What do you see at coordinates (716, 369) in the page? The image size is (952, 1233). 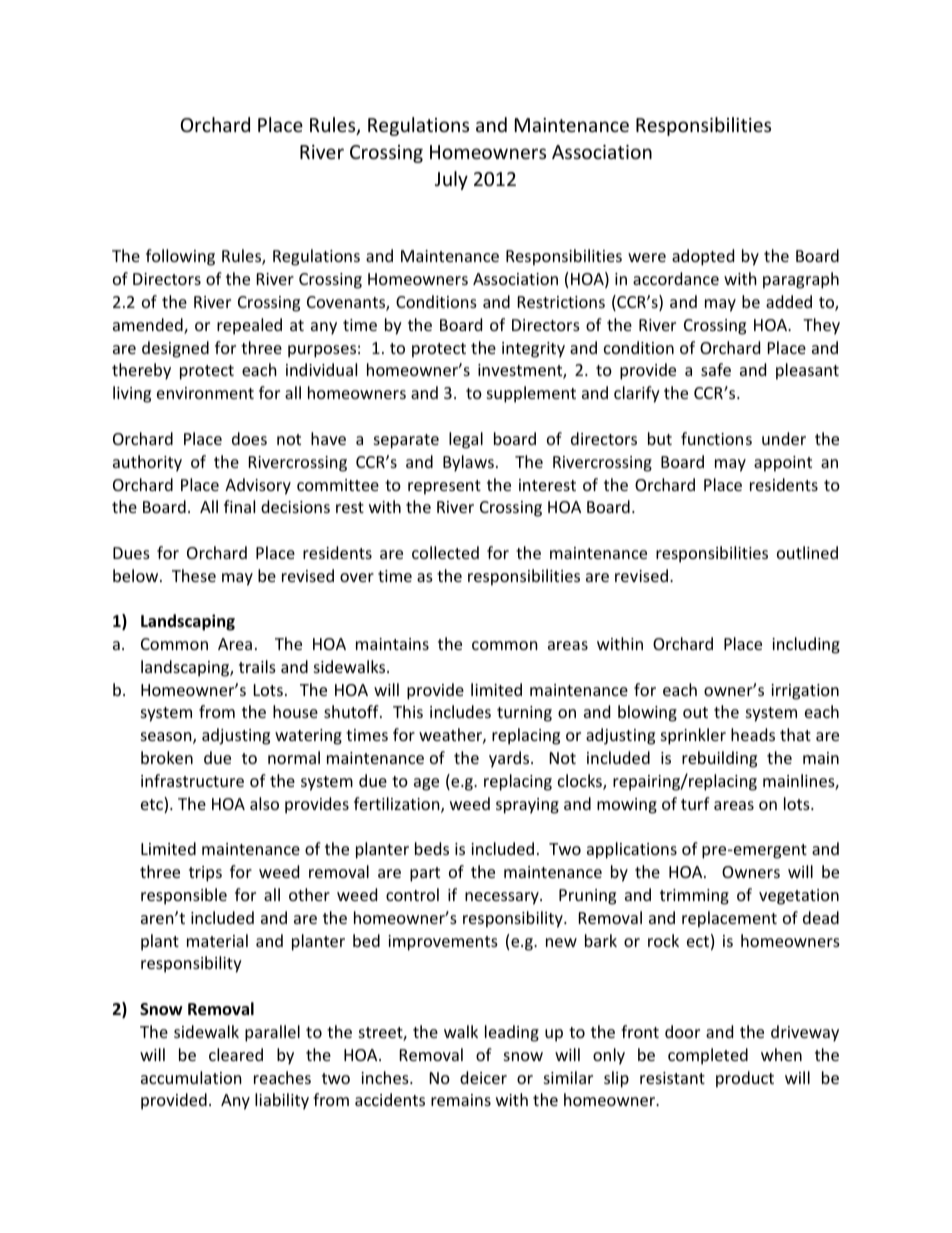 I see `safe` at bounding box center [716, 369].
